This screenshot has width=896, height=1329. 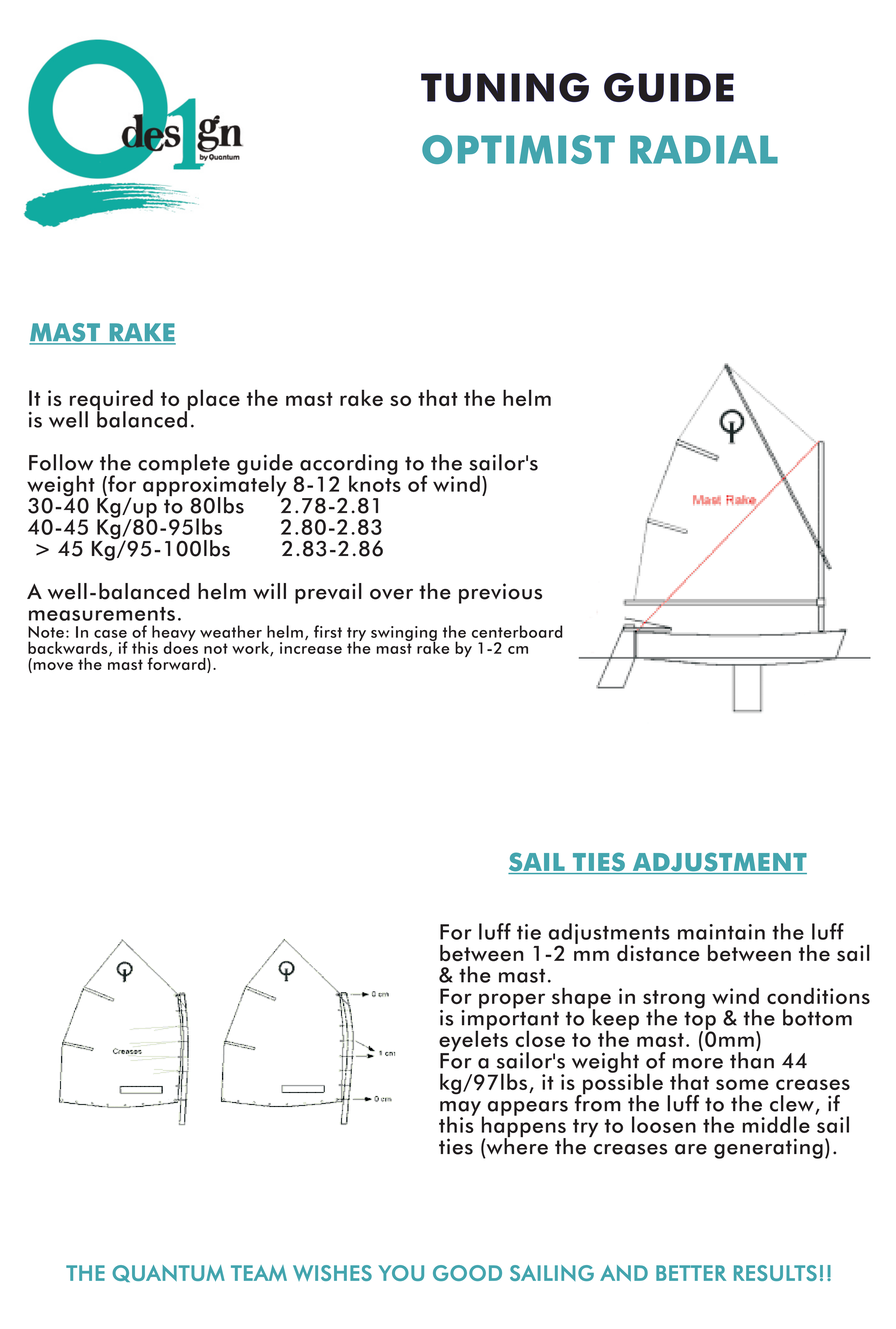 I want to click on YOU, so click(x=401, y=1273).
